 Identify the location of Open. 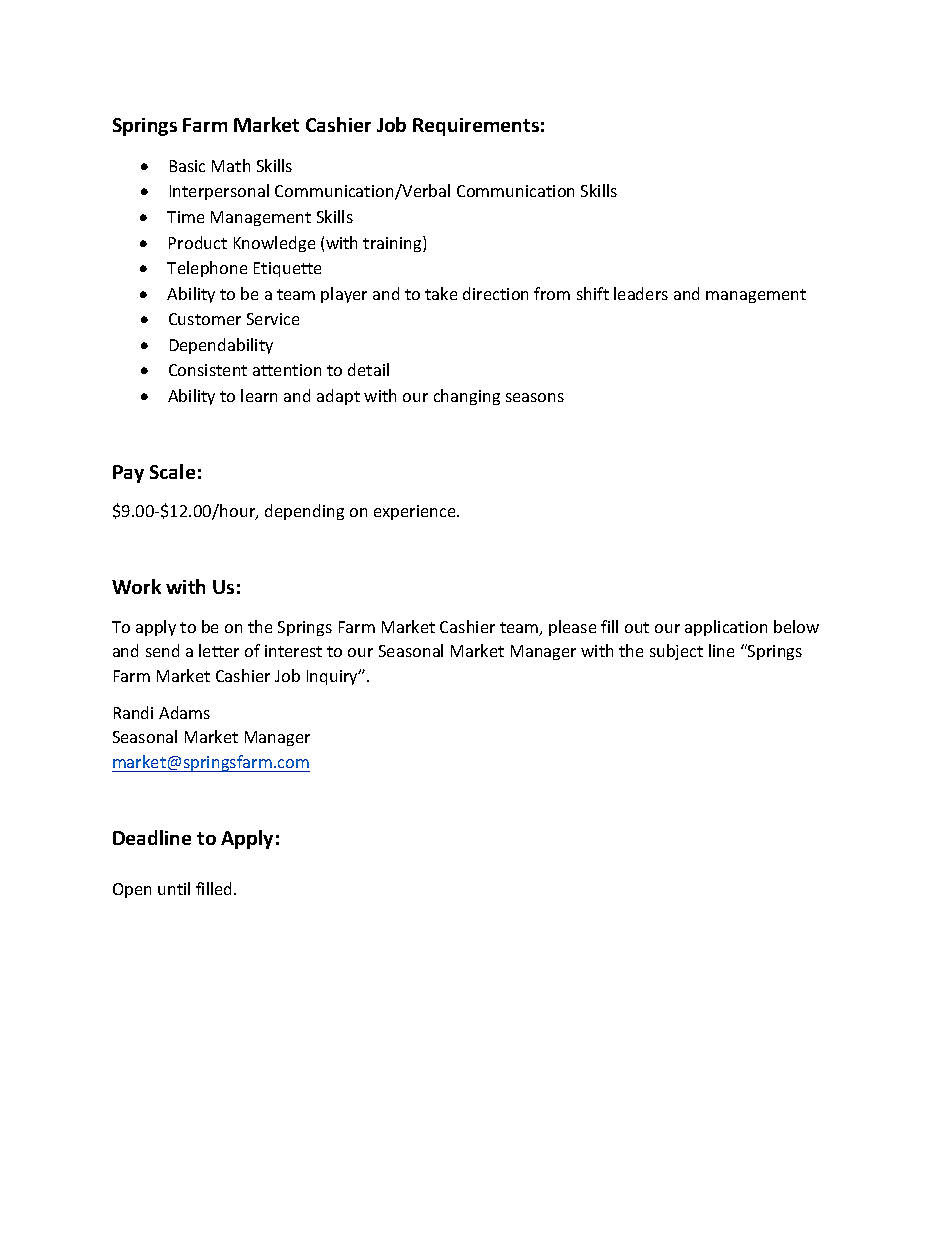
(132, 890).
